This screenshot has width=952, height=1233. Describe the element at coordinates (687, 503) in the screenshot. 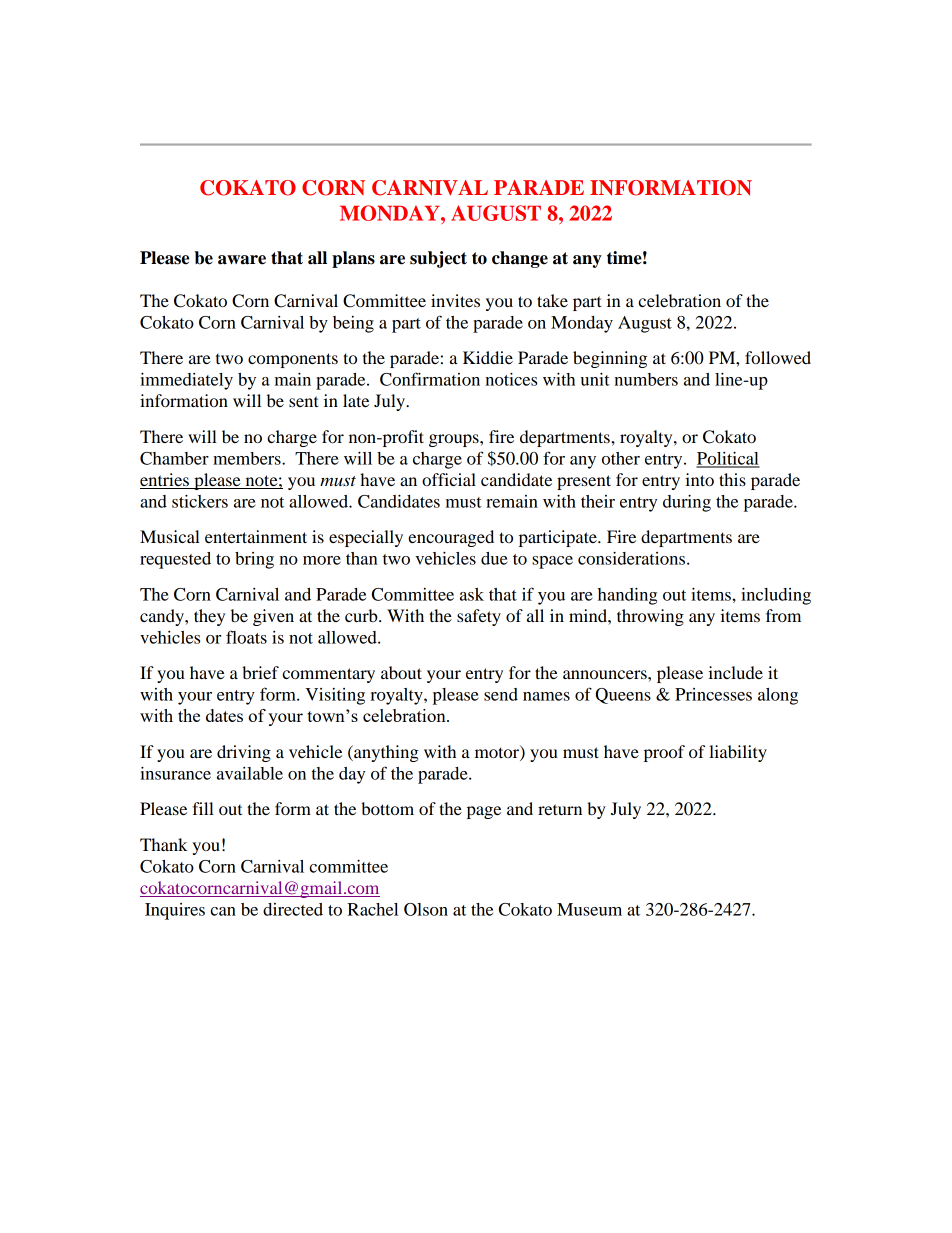

I see `during` at that location.
